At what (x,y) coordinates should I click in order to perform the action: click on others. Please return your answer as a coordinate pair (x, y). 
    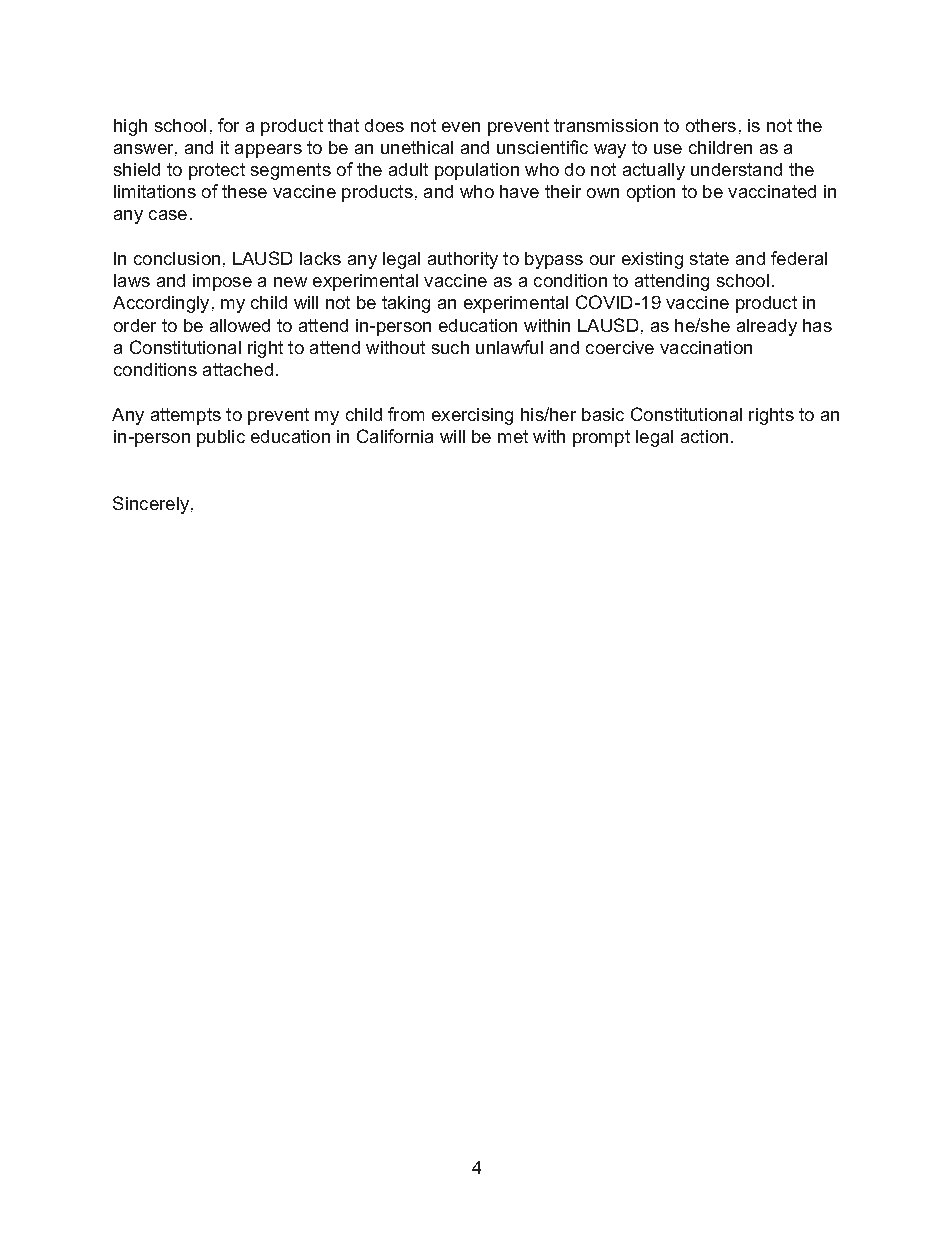
    Looking at the image, I should click on (711, 125).
